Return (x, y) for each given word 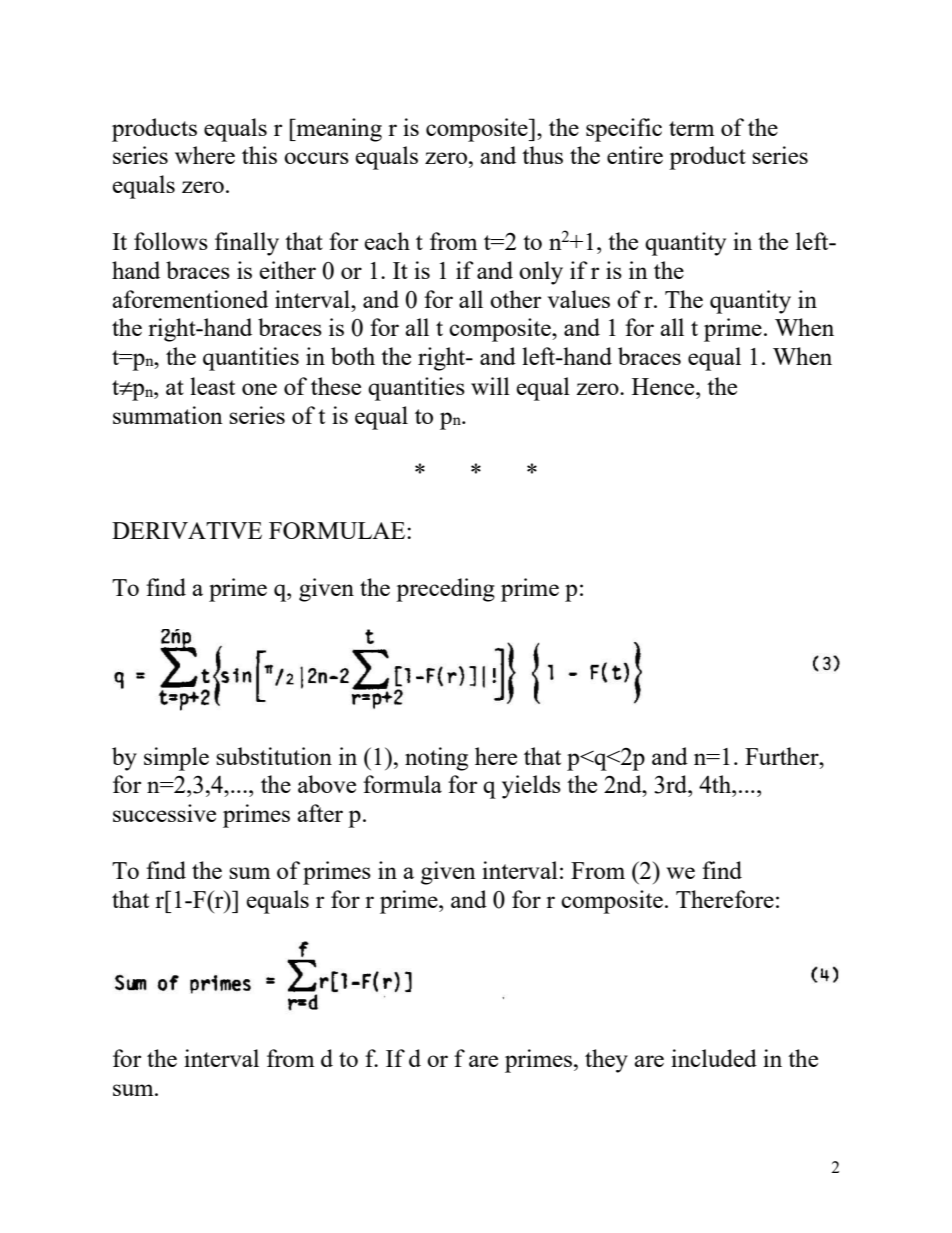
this (259, 155)
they (606, 1061)
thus (542, 155)
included (714, 1058)
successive (164, 813)
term (692, 128)
